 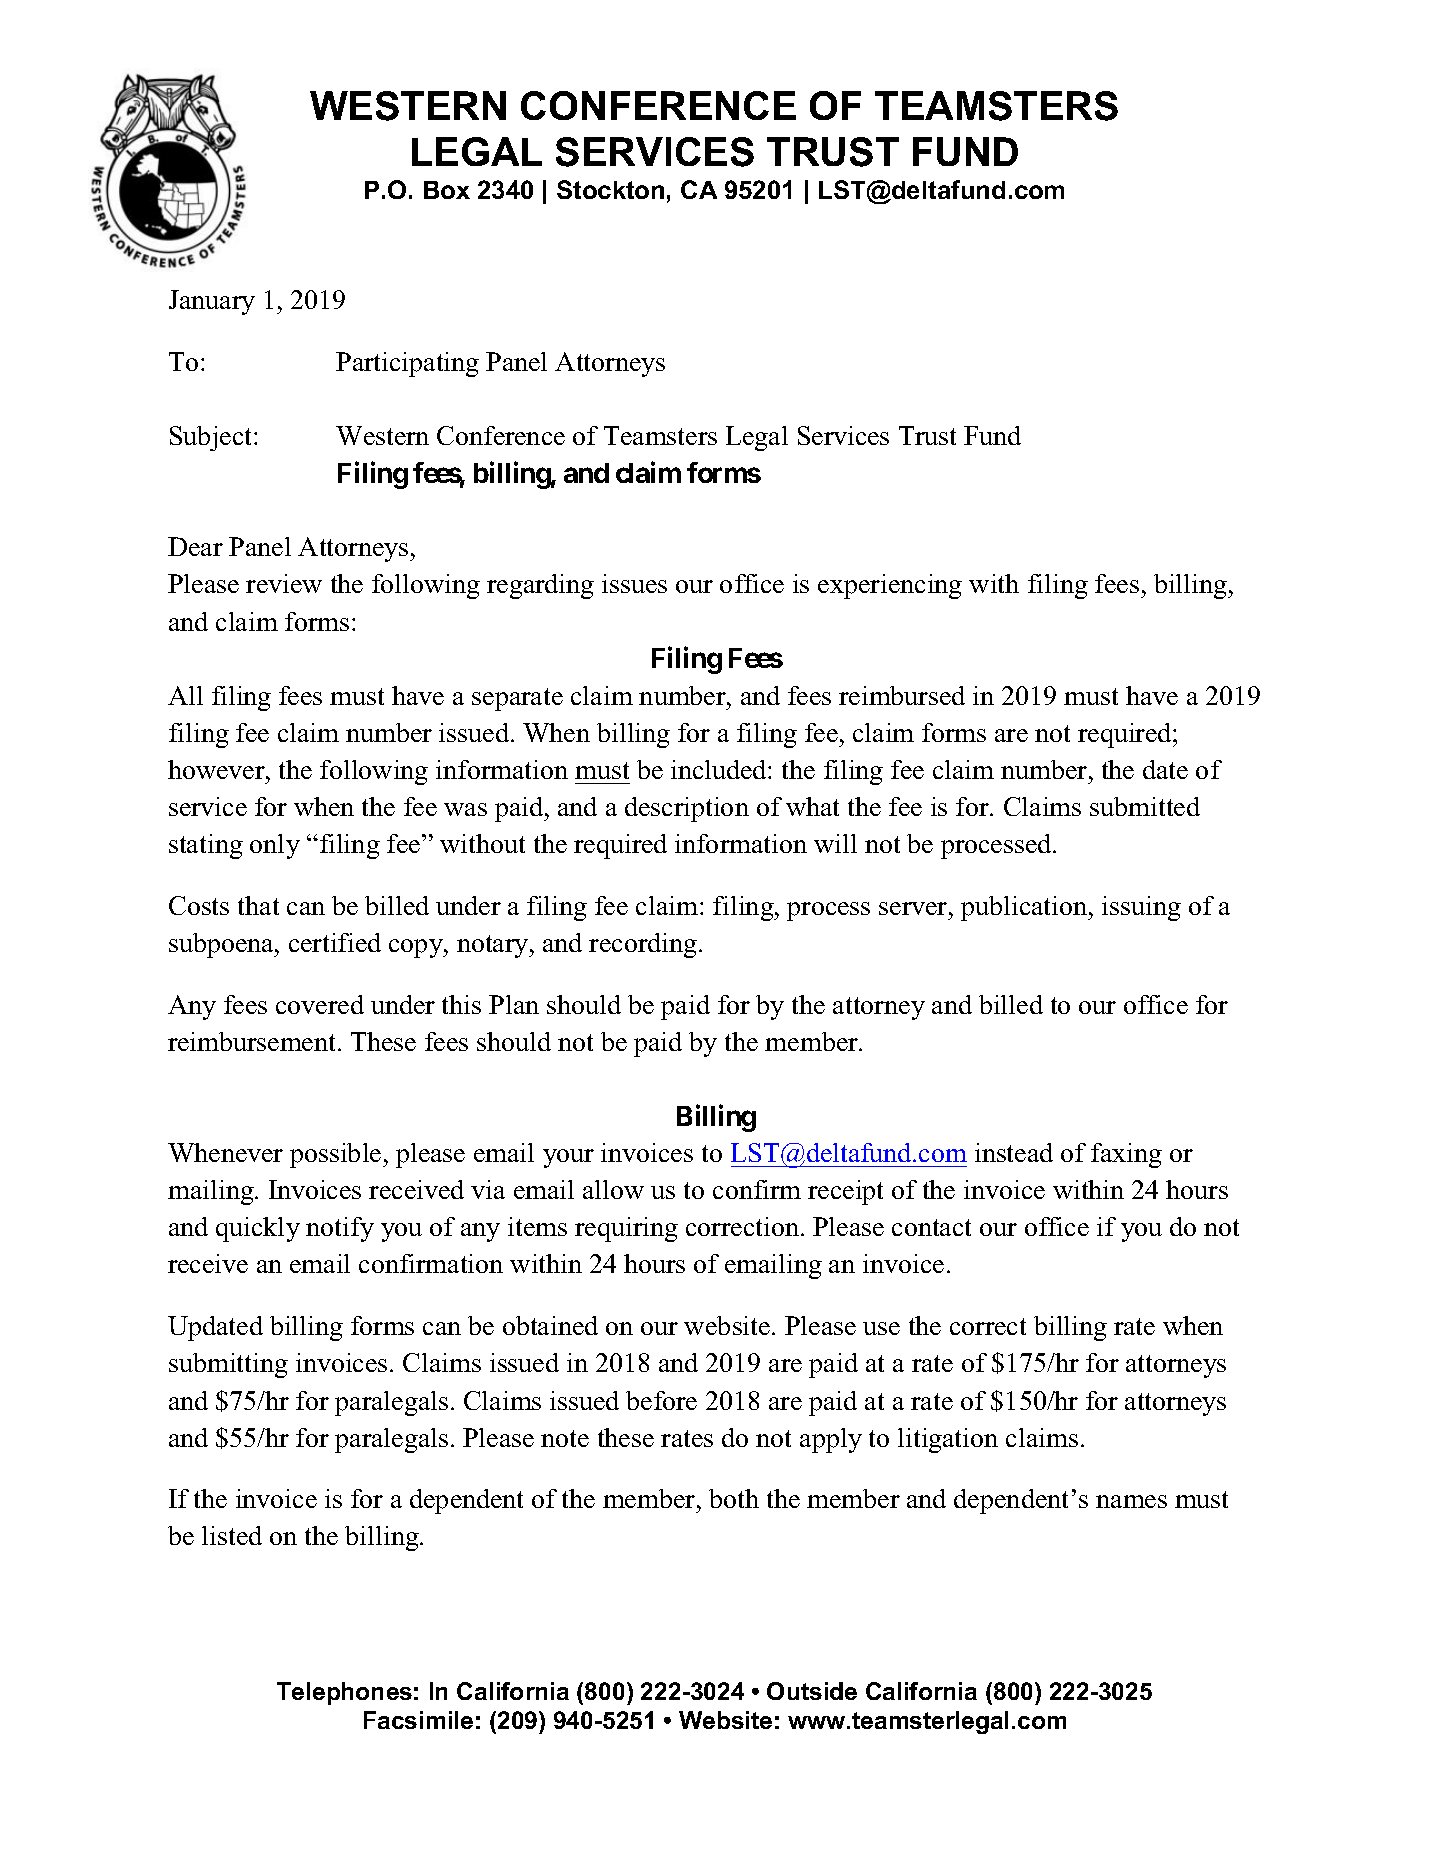 I want to click on experiencing, so click(x=890, y=586).
